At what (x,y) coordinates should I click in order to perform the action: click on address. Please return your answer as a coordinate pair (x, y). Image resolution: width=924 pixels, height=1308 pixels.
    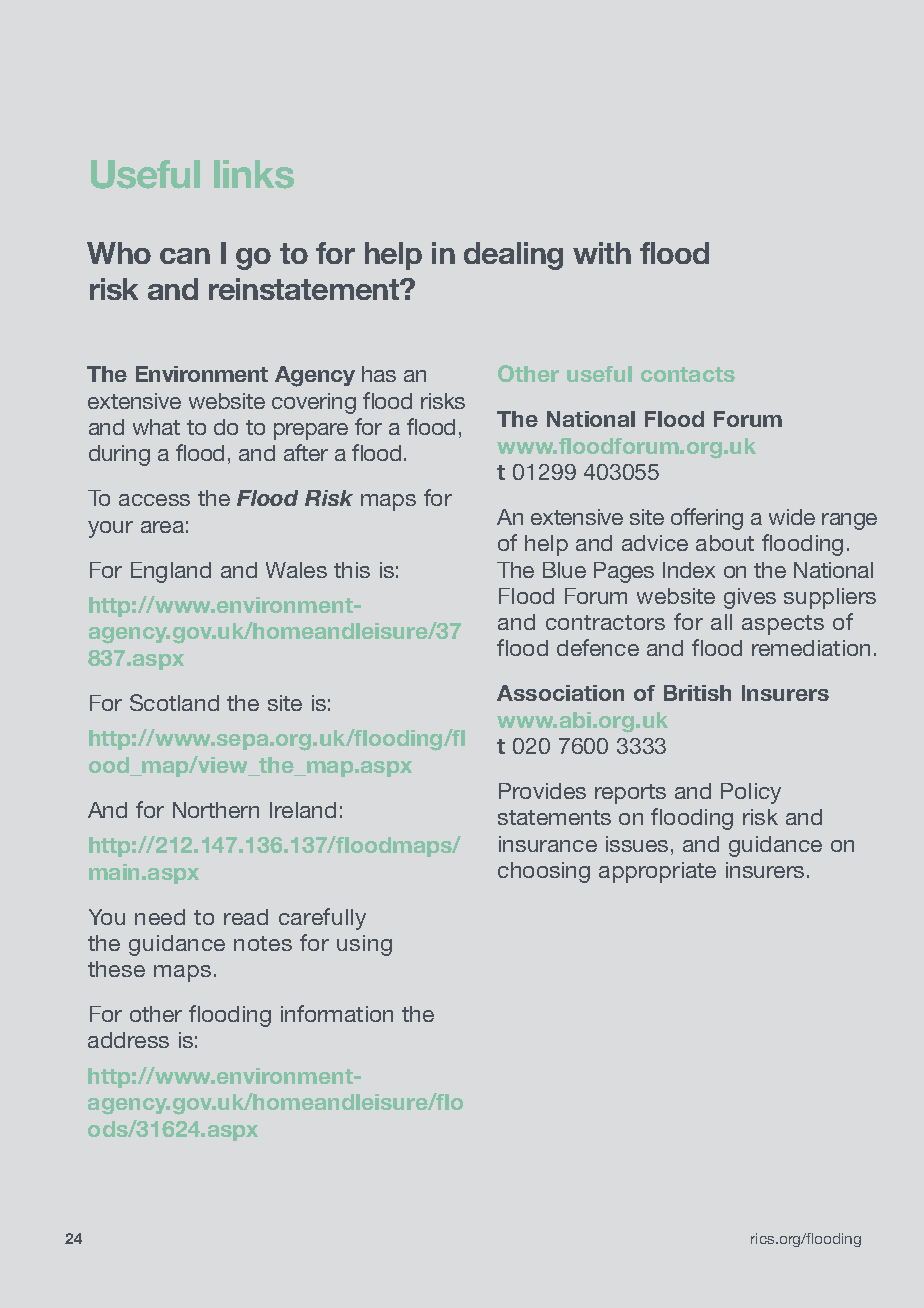
    Looking at the image, I should click on (128, 1040).
